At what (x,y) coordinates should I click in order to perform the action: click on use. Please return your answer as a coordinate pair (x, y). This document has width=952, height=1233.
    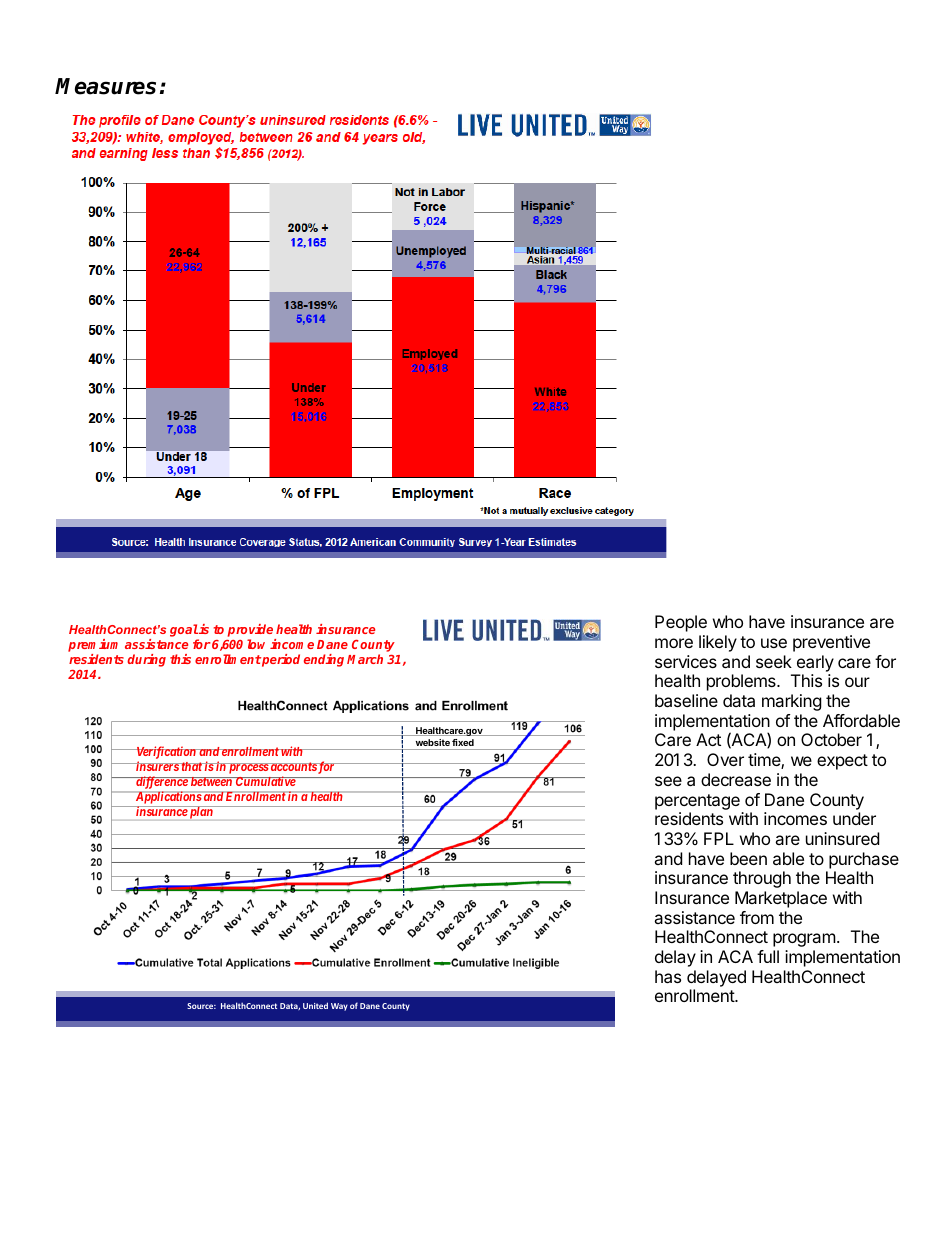
    Looking at the image, I should click on (774, 643).
